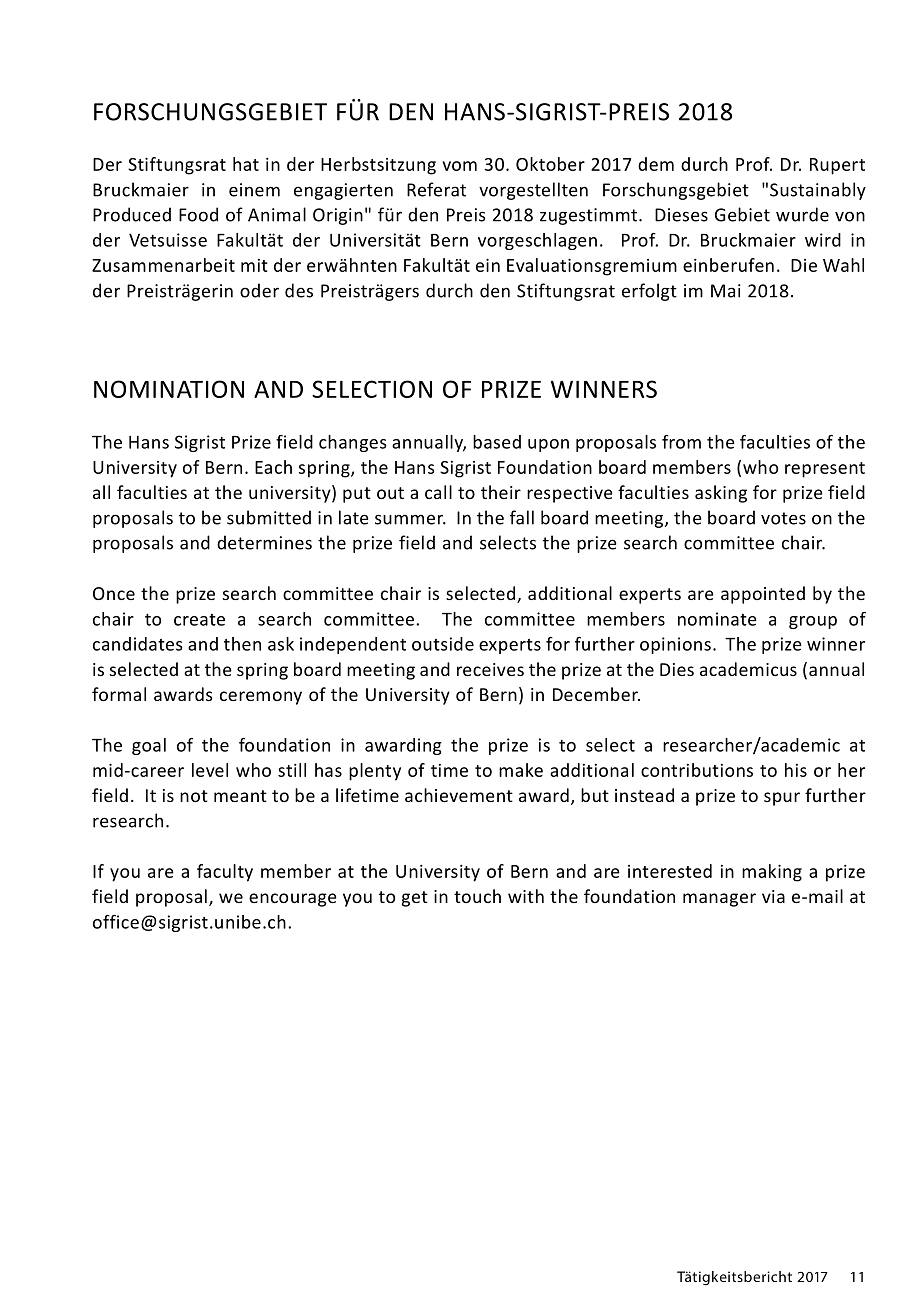  I want to click on from, so click(681, 442).
